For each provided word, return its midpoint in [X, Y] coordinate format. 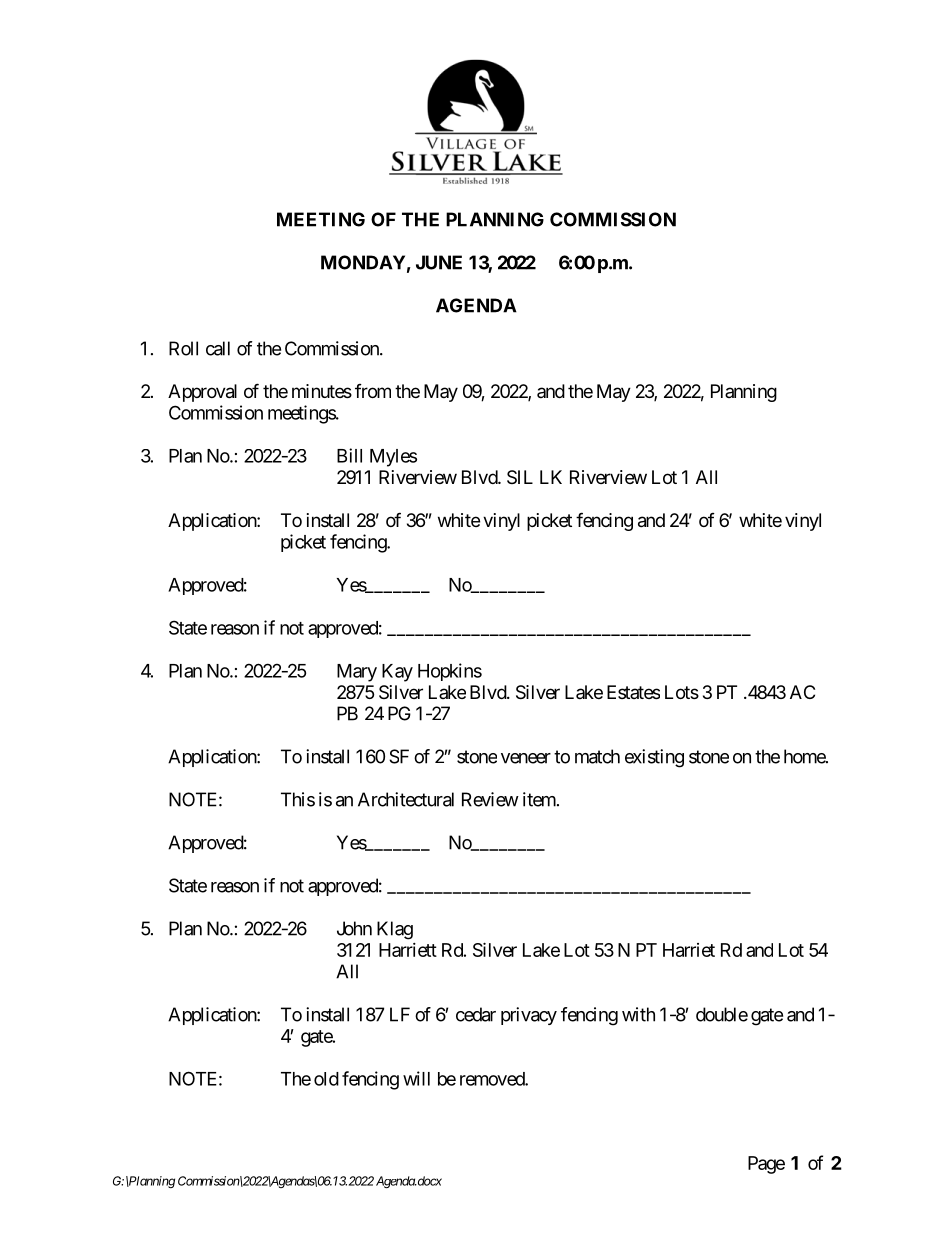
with [638, 1014]
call [218, 348]
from [373, 391]
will [416, 1078]
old [326, 1079]
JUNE [439, 262]
